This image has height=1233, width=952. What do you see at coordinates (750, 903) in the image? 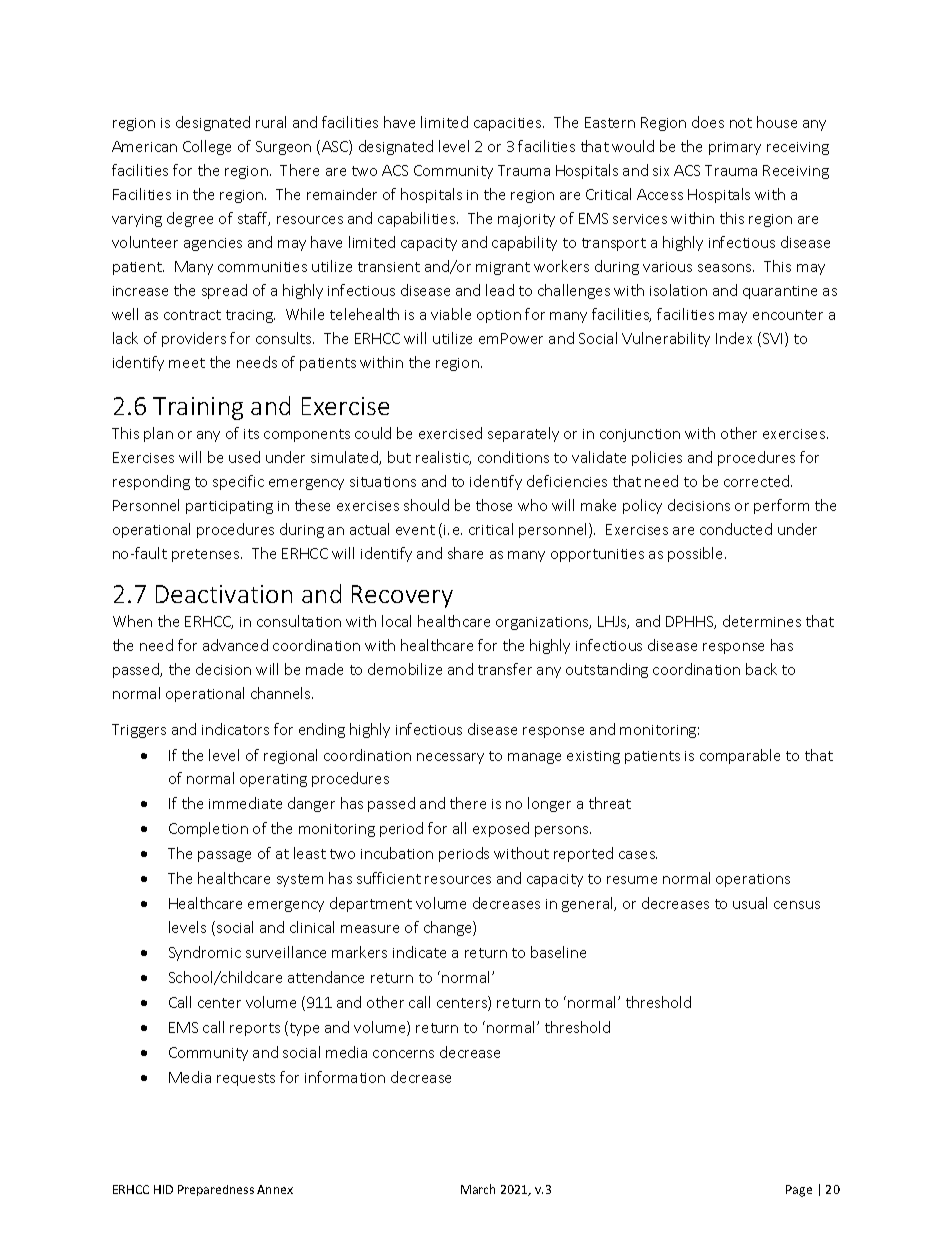
I see `usual` at bounding box center [750, 903].
